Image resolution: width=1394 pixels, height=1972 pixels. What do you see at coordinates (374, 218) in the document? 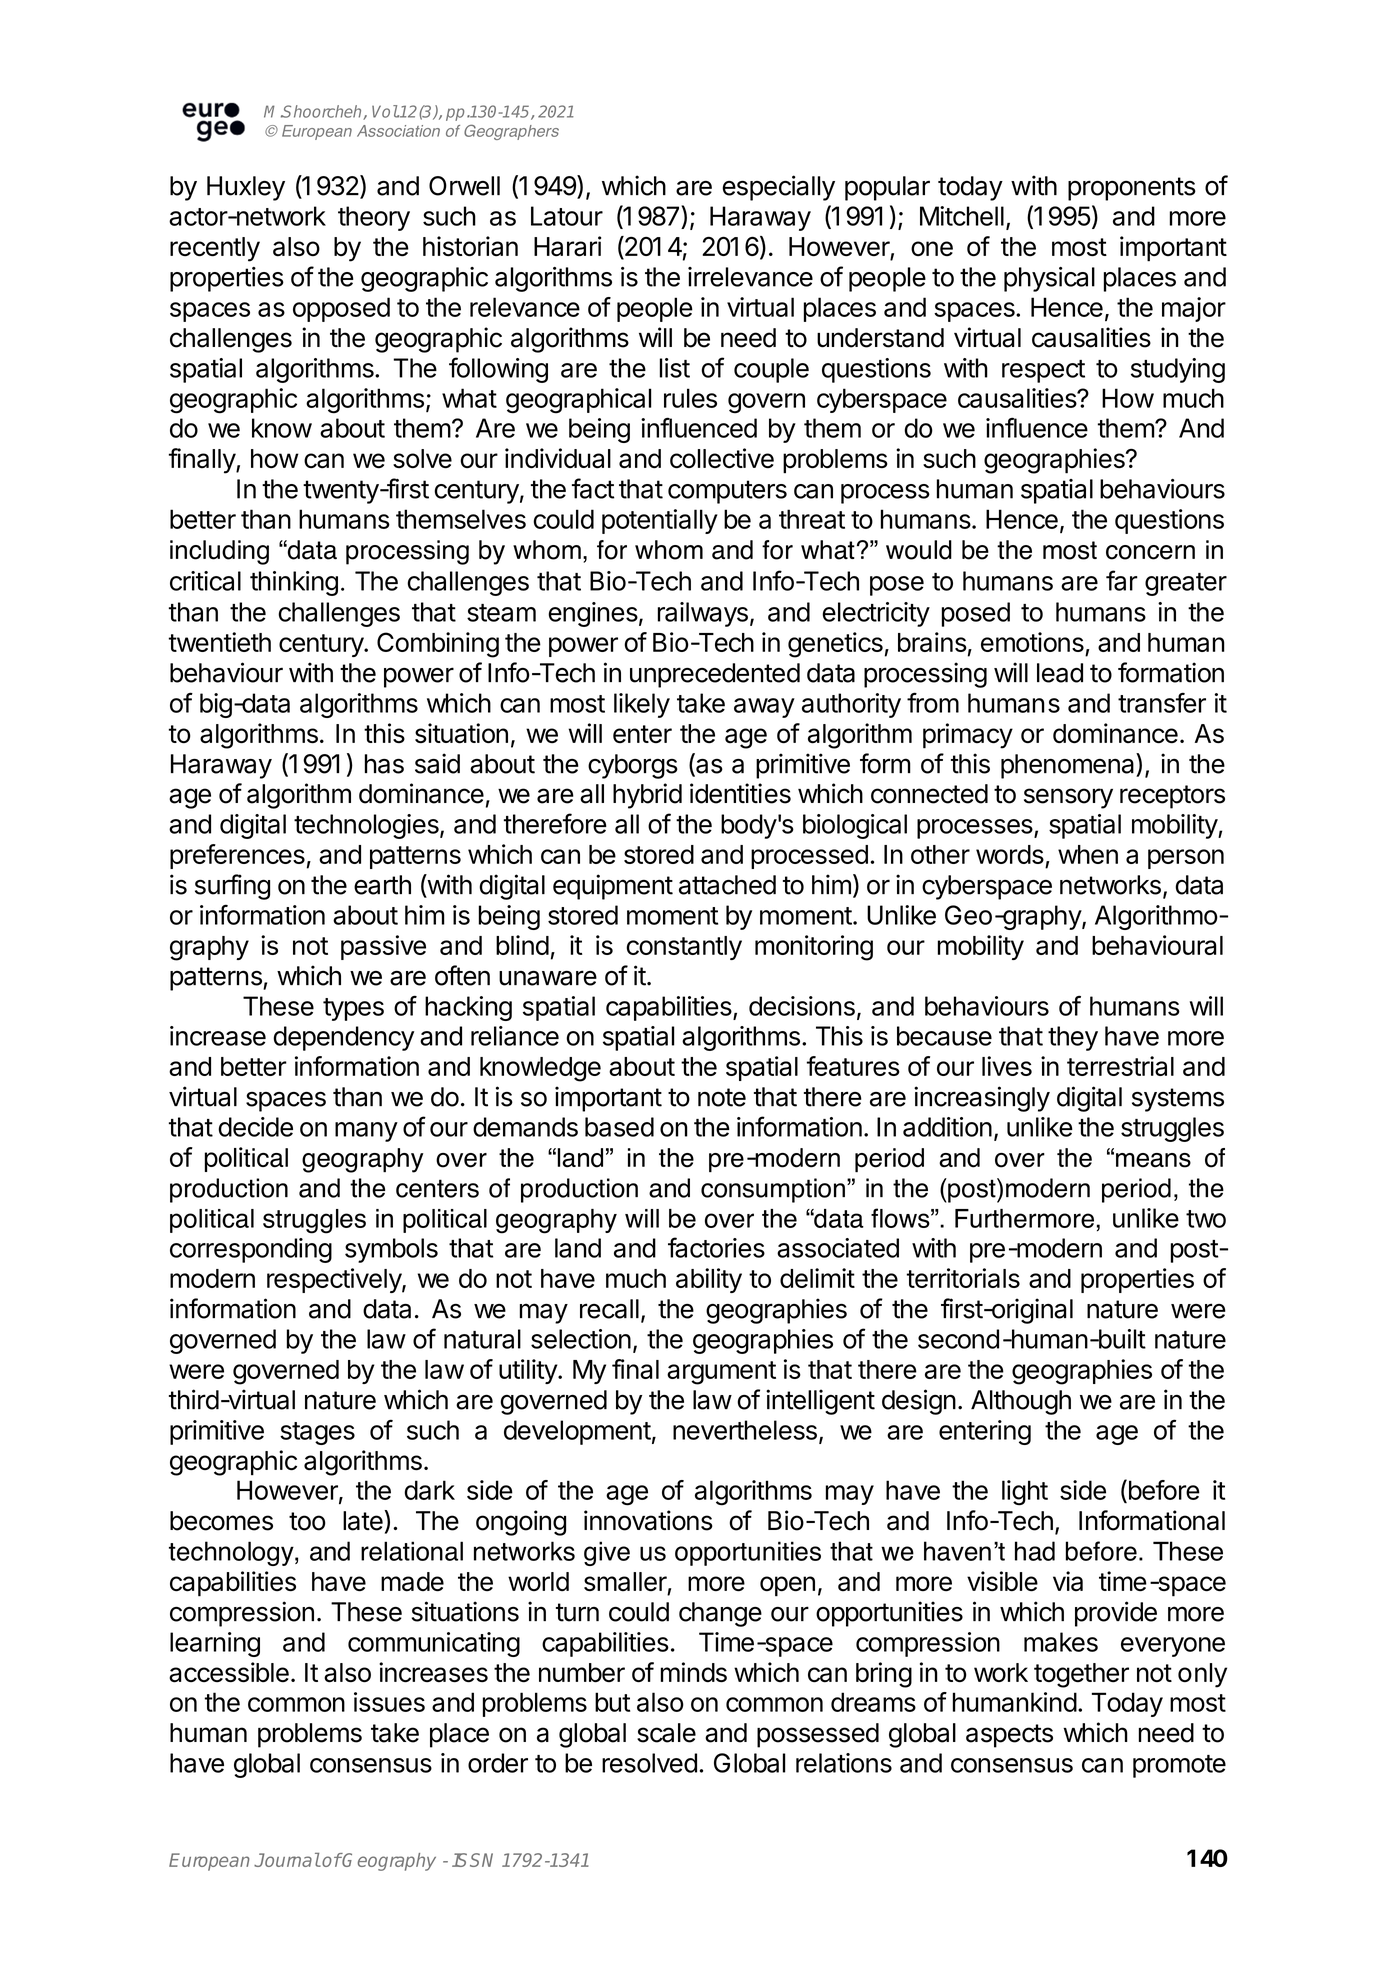
I see `theory` at bounding box center [374, 218].
